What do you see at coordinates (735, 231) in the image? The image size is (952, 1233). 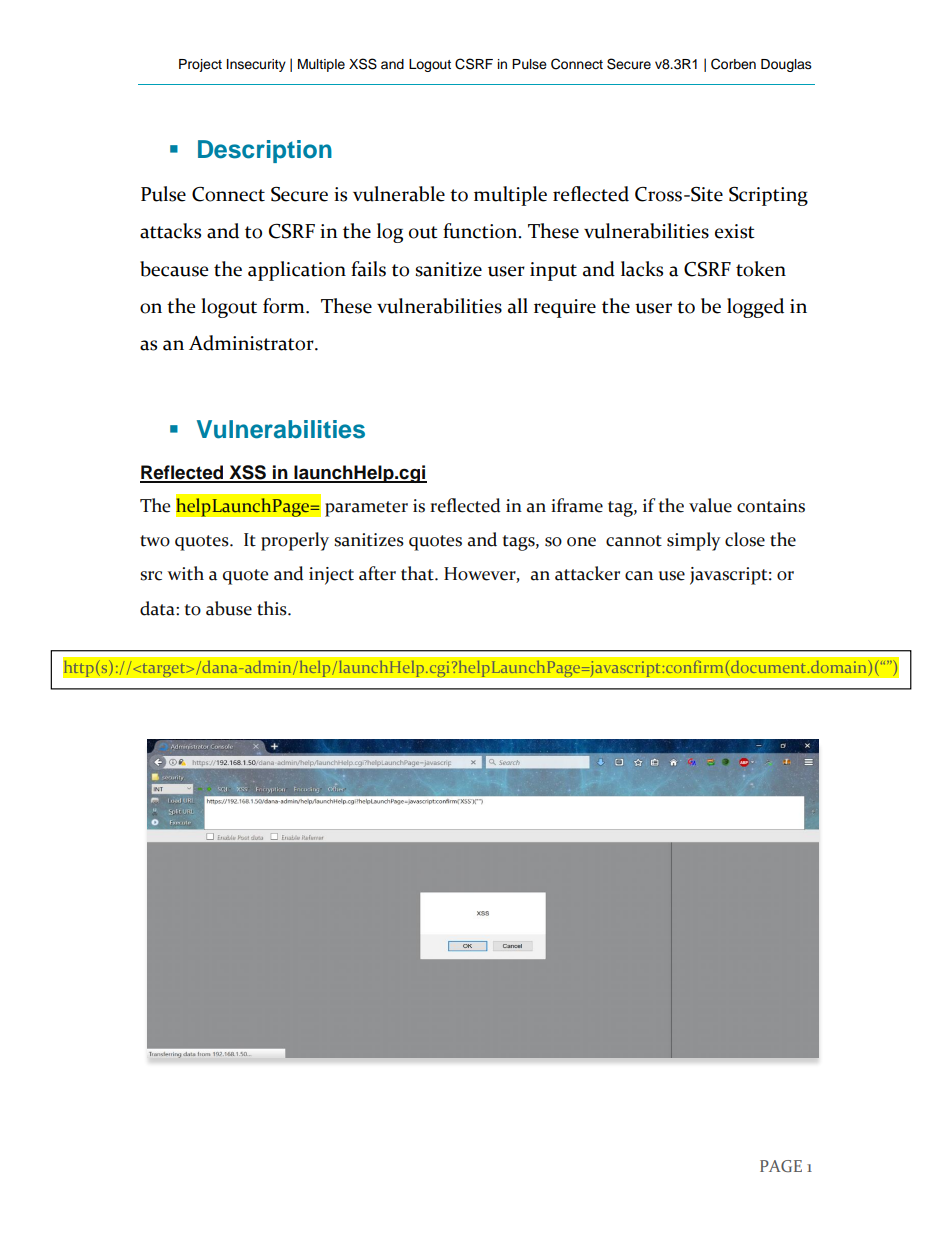 I see `exist` at bounding box center [735, 231].
